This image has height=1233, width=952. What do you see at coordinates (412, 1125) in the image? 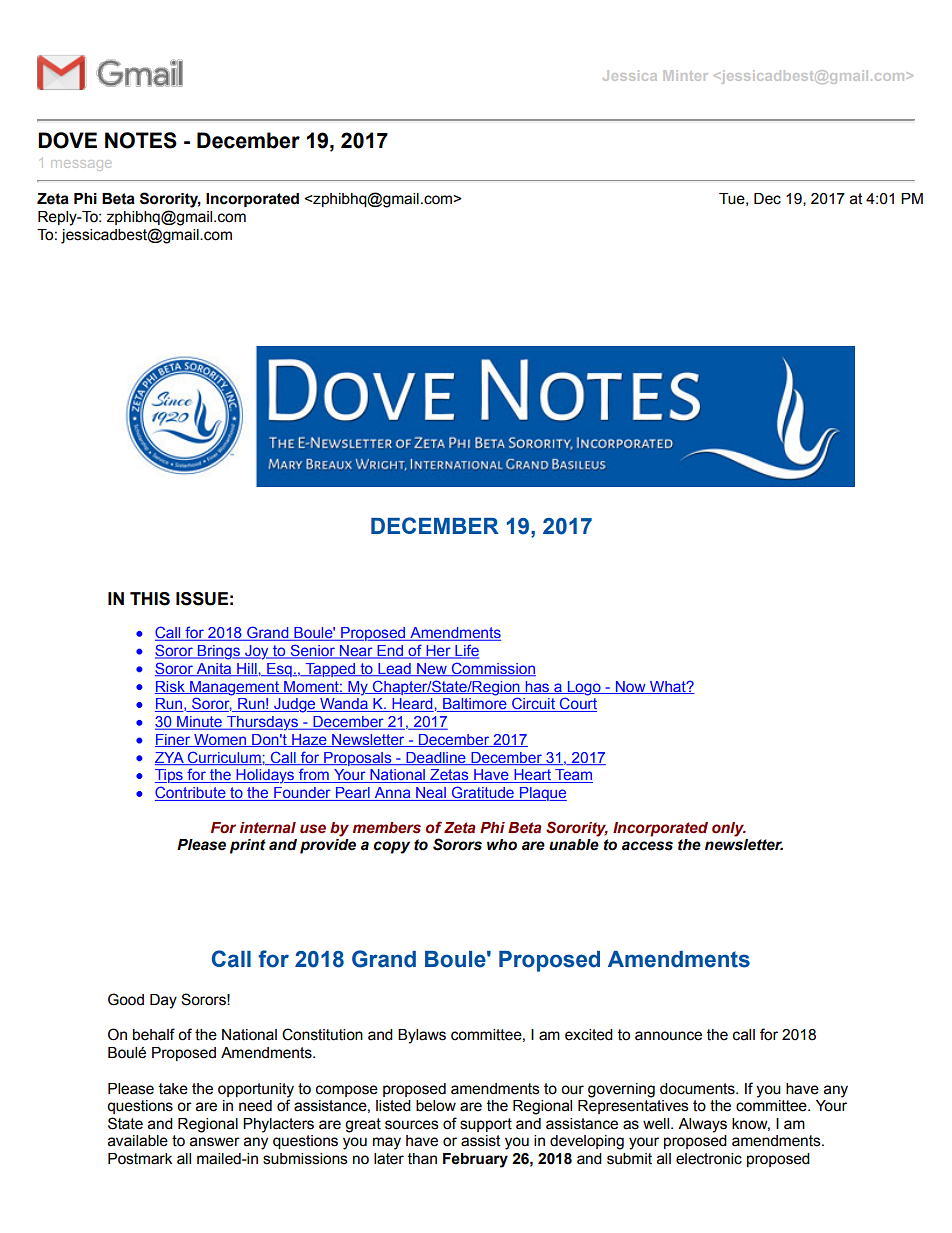
I see `sources` at bounding box center [412, 1125].
